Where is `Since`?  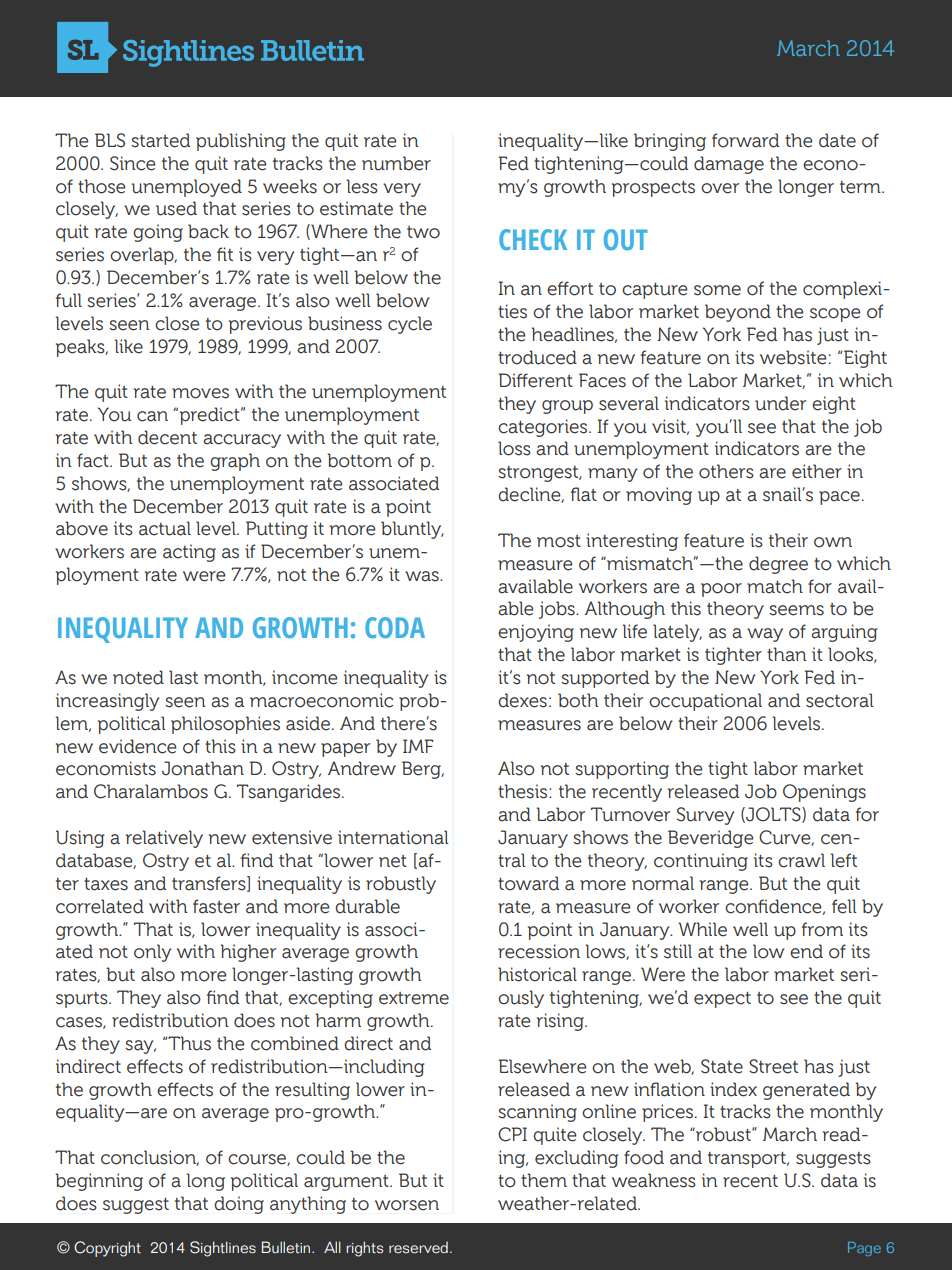
Since is located at coordinates (133, 163).
